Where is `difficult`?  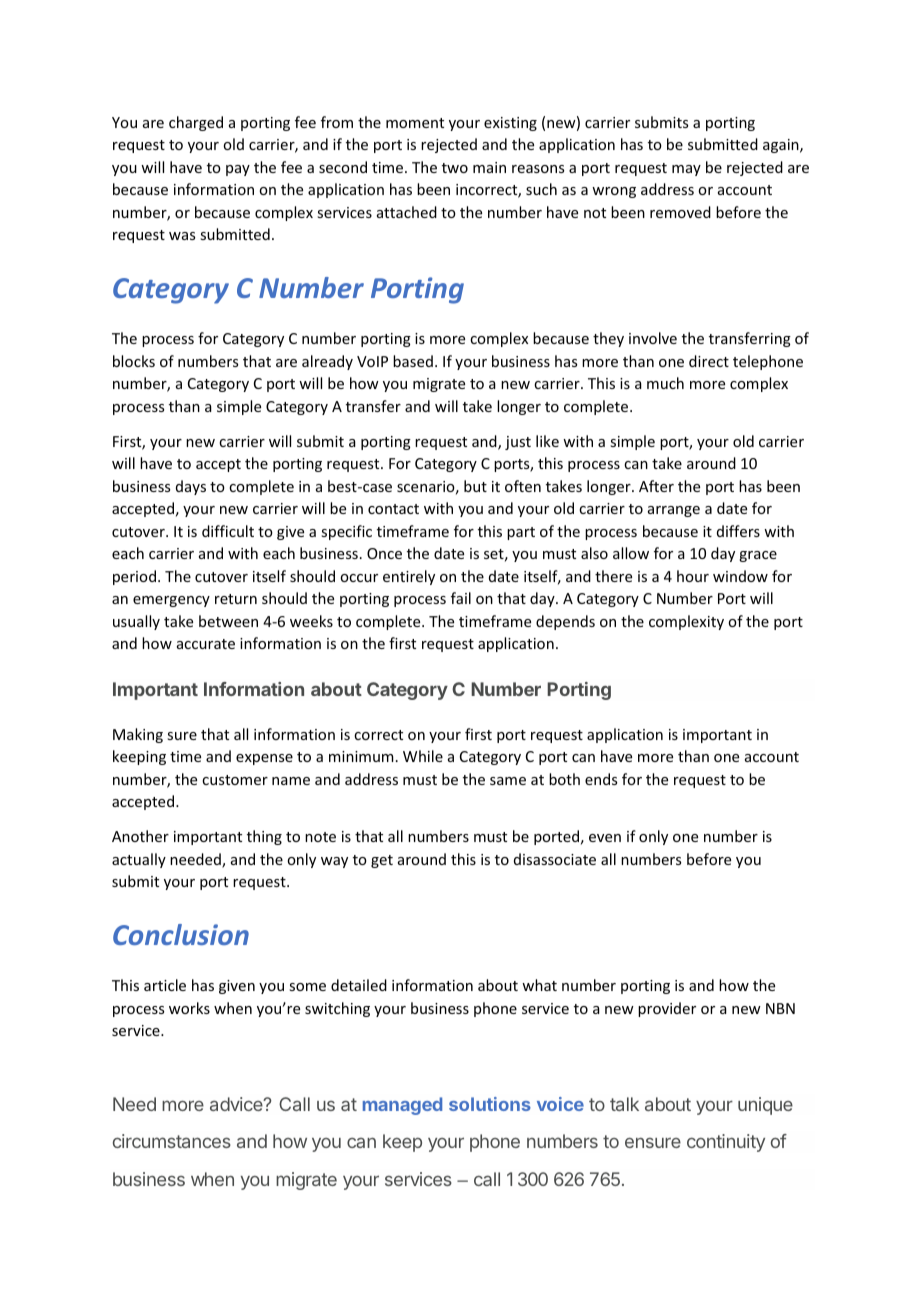
difficult is located at coordinates (228, 531).
